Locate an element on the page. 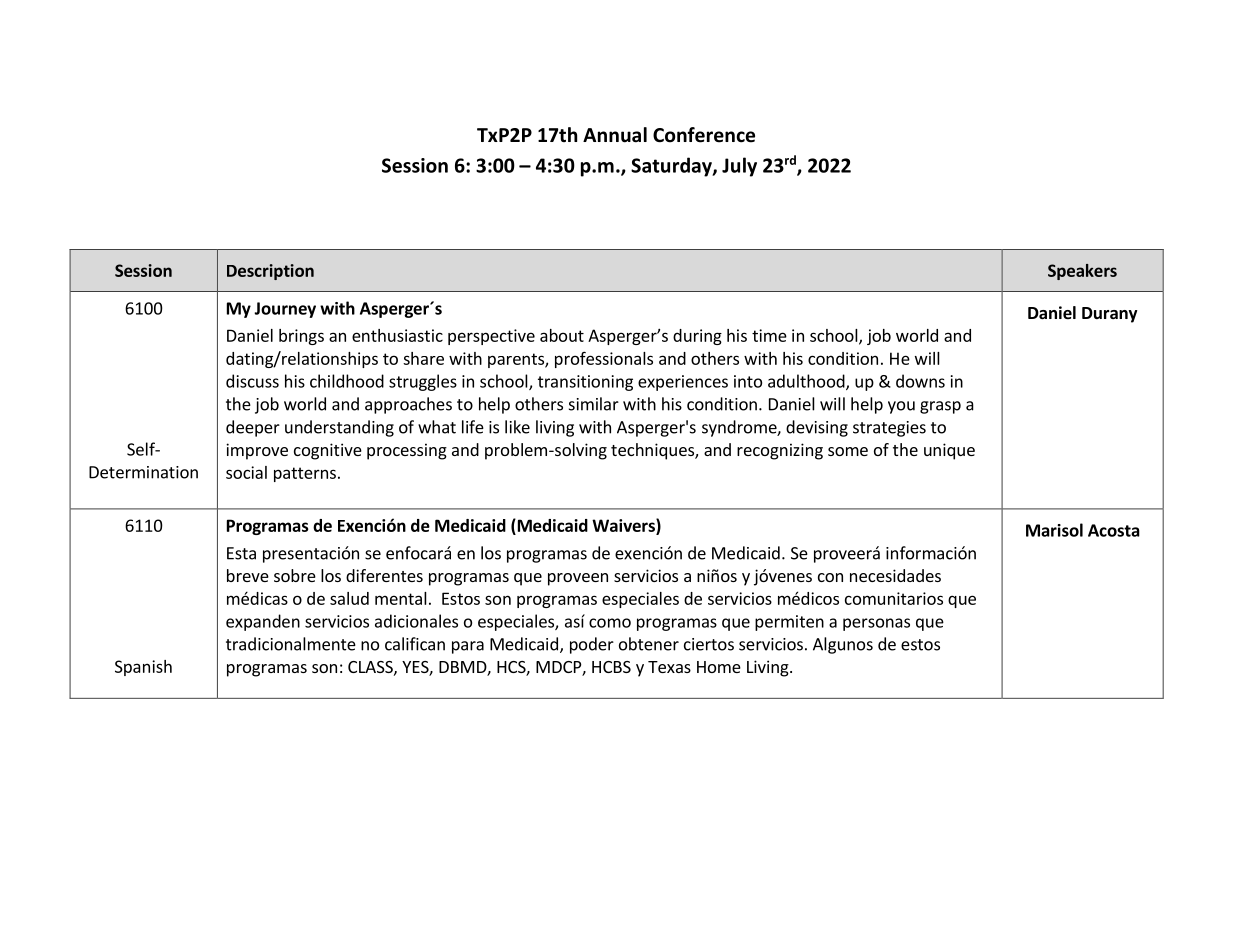  Annual is located at coordinates (615, 135).
